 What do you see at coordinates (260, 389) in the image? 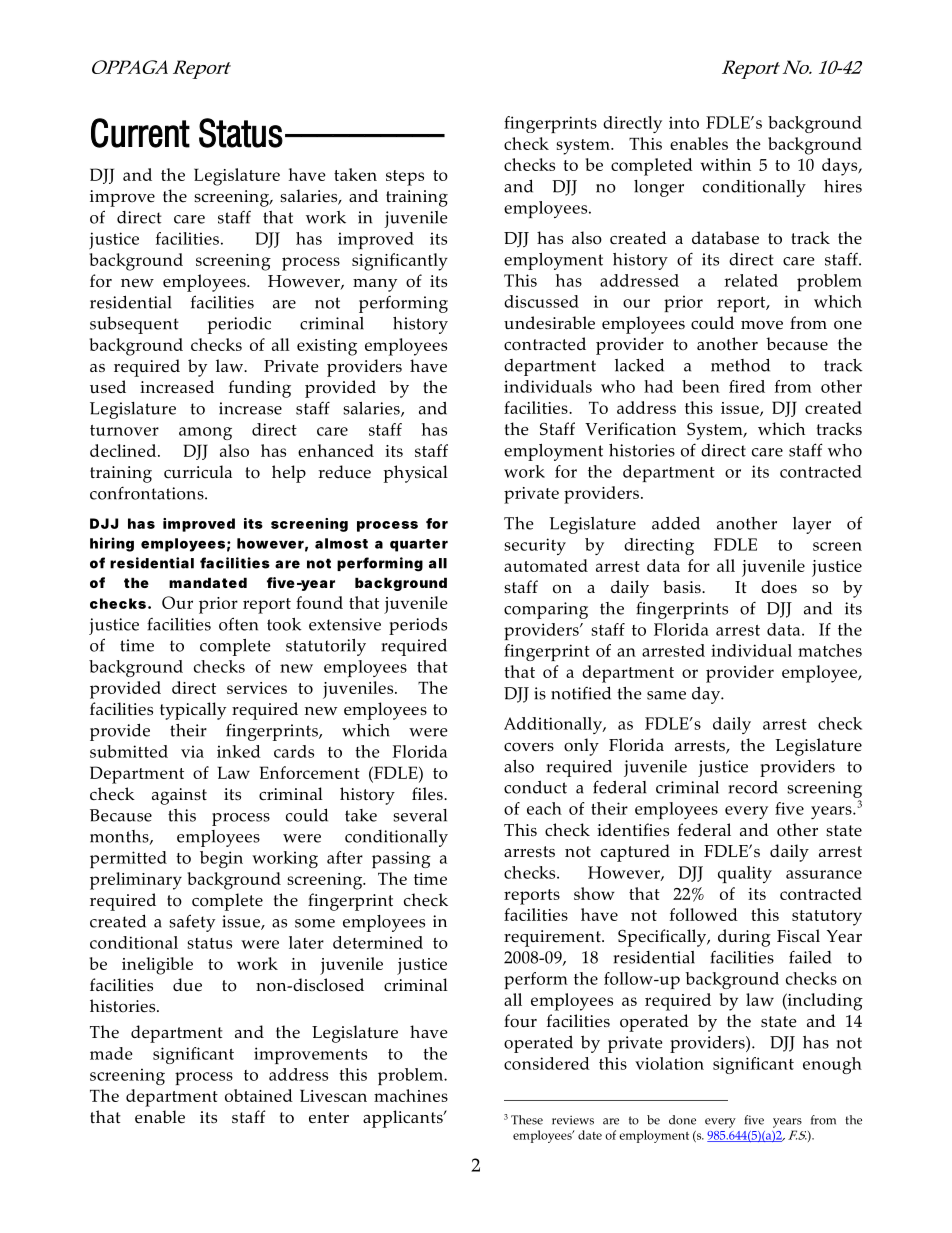
I see `funding` at bounding box center [260, 389].
